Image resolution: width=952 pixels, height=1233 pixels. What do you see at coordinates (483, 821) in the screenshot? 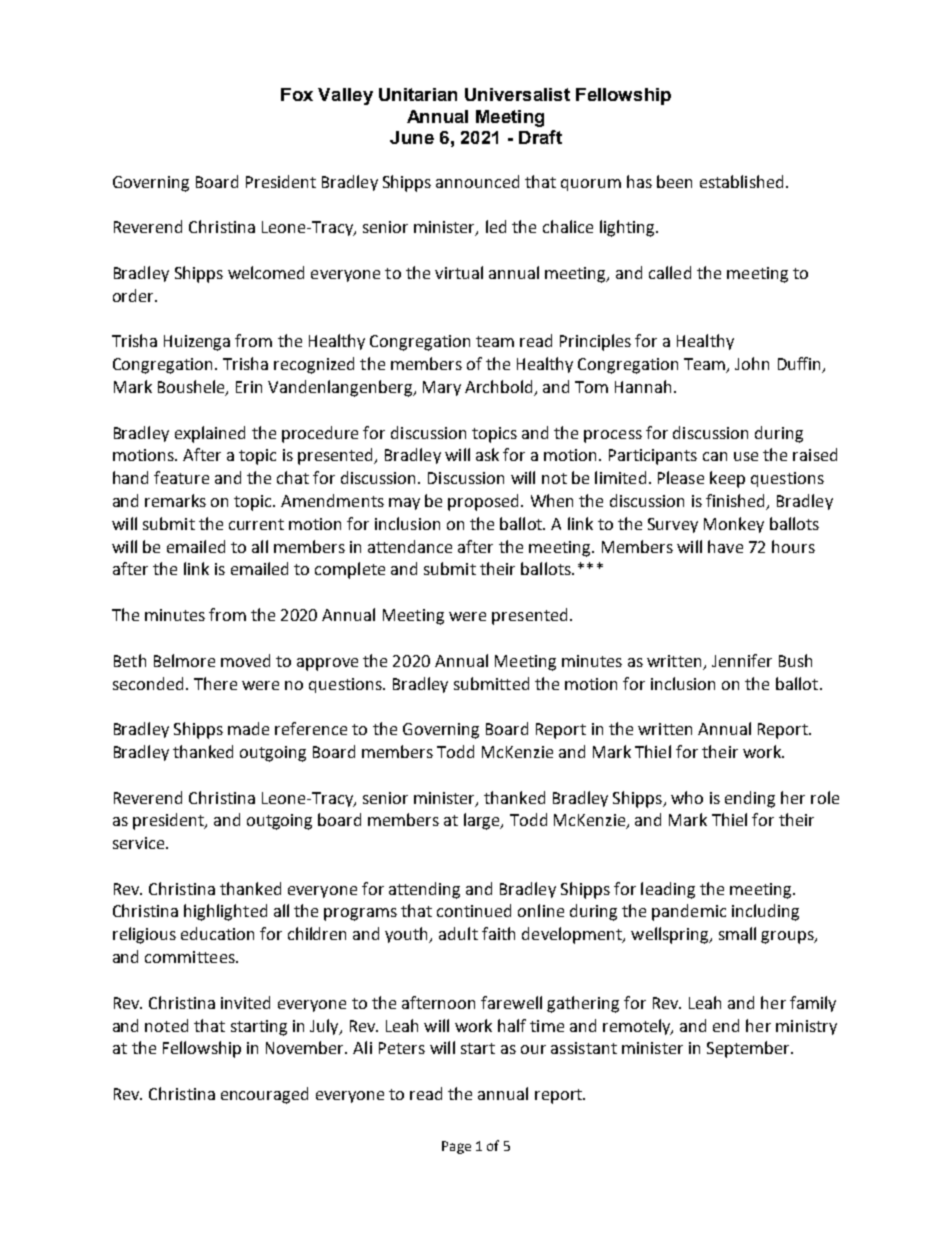
I see `large` at bounding box center [483, 821].
